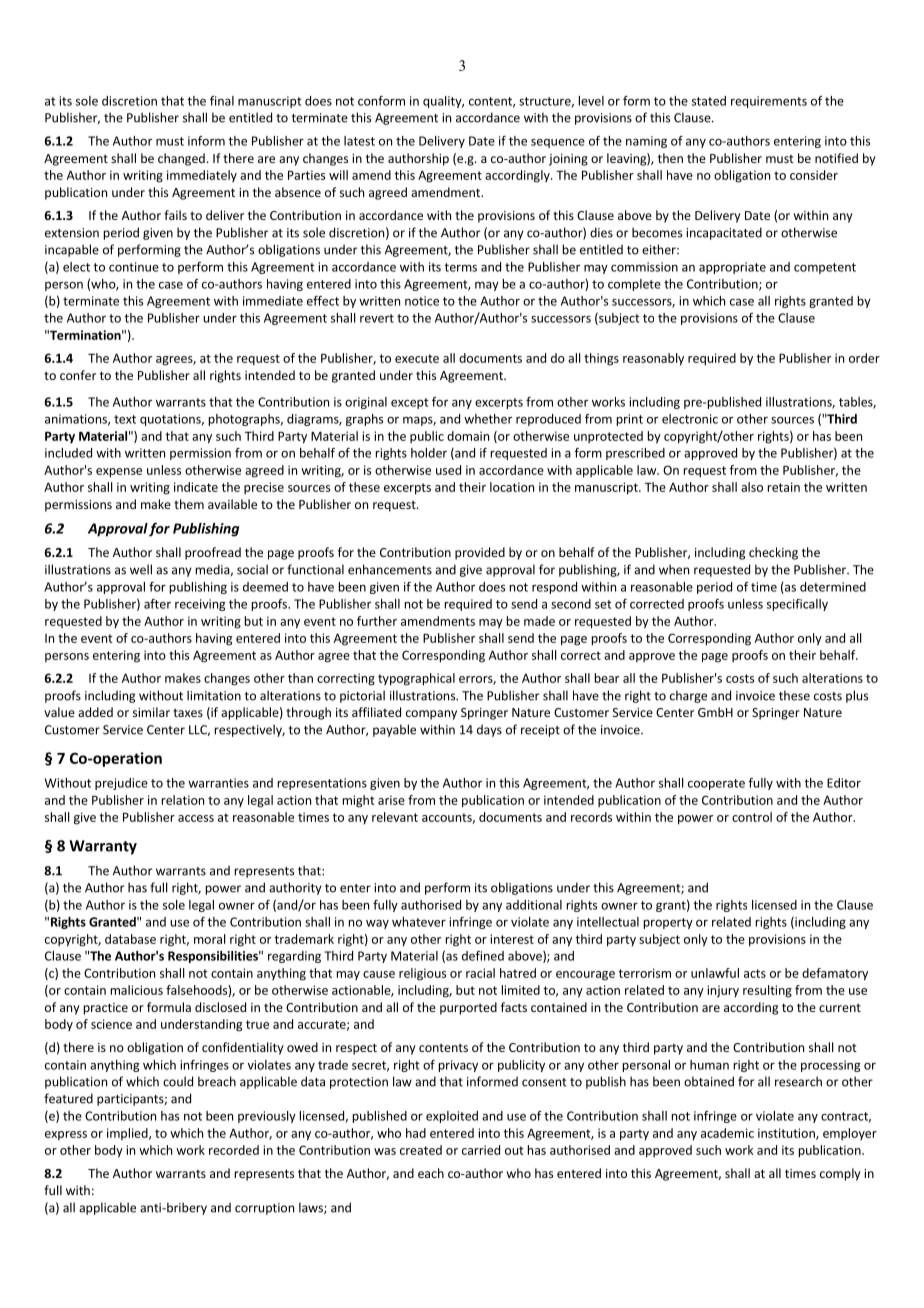 This screenshot has height=1308, width=924. What do you see at coordinates (769, 102) in the screenshot?
I see `requirements` at bounding box center [769, 102].
